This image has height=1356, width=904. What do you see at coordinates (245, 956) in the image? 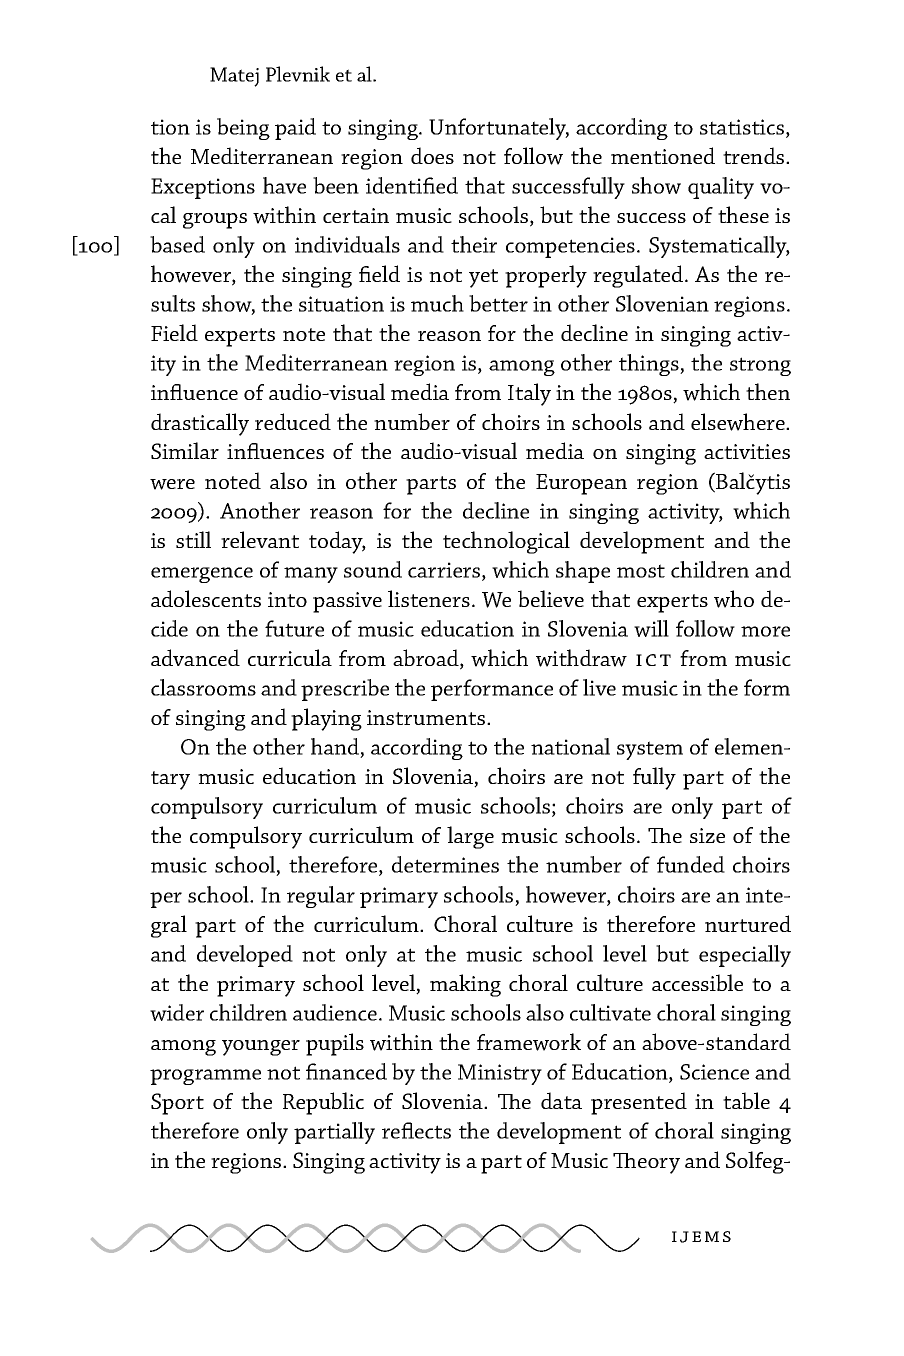
I see `developed` at bounding box center [245, 956].
